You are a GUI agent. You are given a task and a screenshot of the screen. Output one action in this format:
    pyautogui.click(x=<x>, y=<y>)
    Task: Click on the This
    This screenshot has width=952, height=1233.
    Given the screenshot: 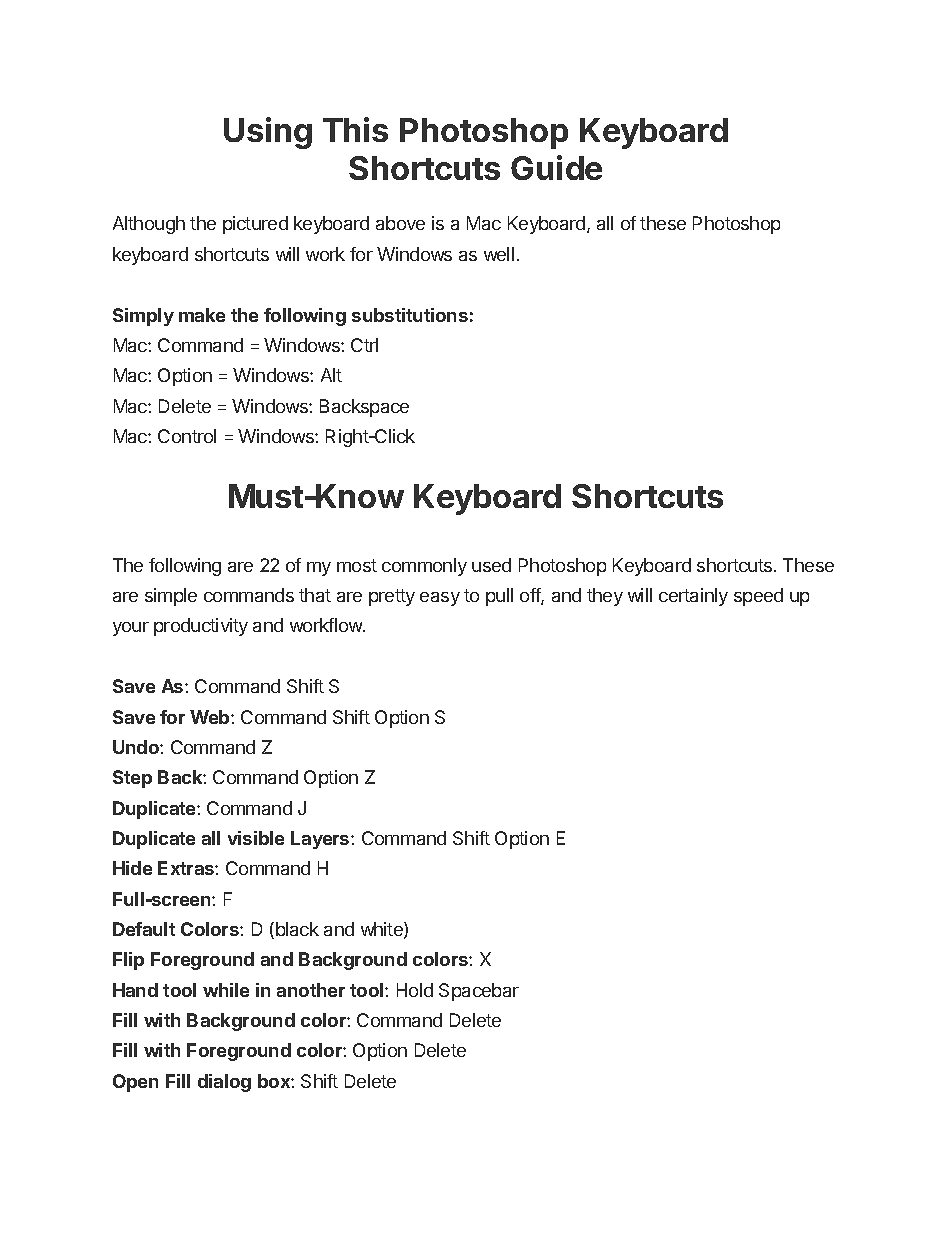 What is the action you would take?
    pyautogui.click(x=355, y=129)
